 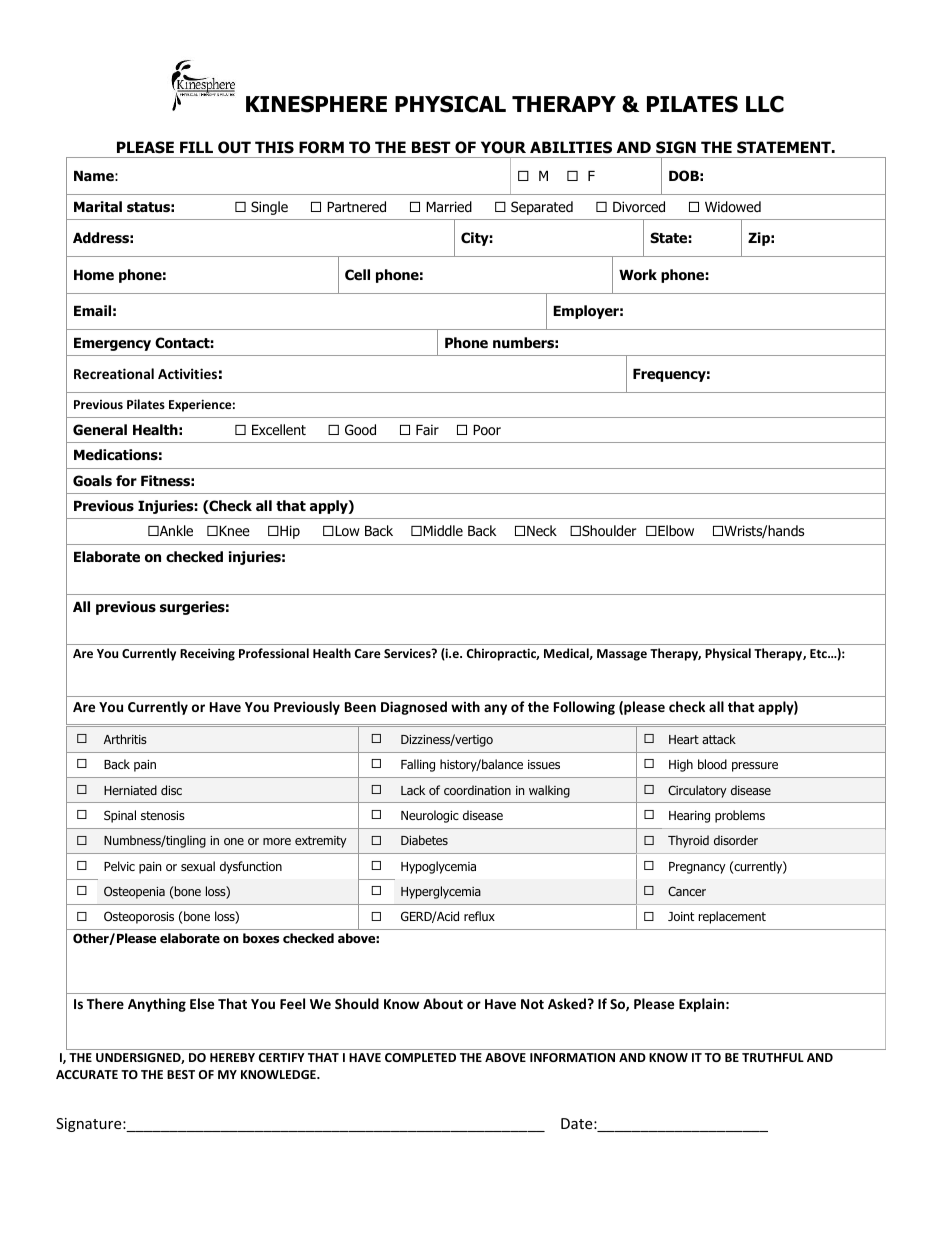 What do you see at coordinates (773, 1057) in the page?
I see `TRUTHFUL` at bounding box center [773, 1057].
